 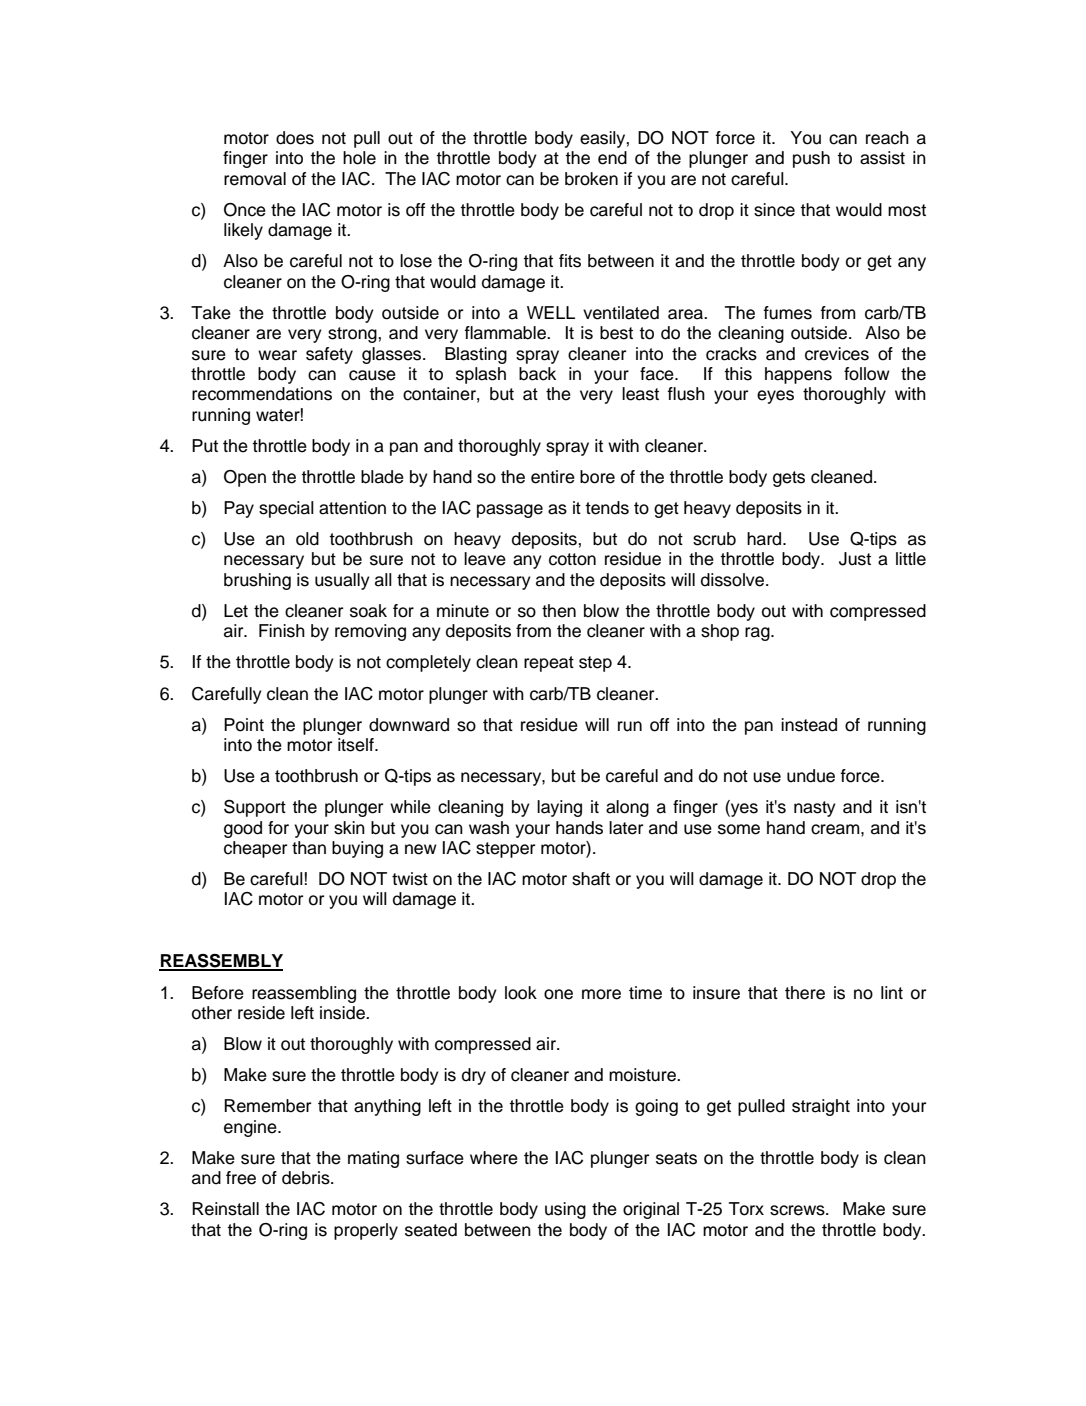 I want to click on back, so click(x=537, y=374).
